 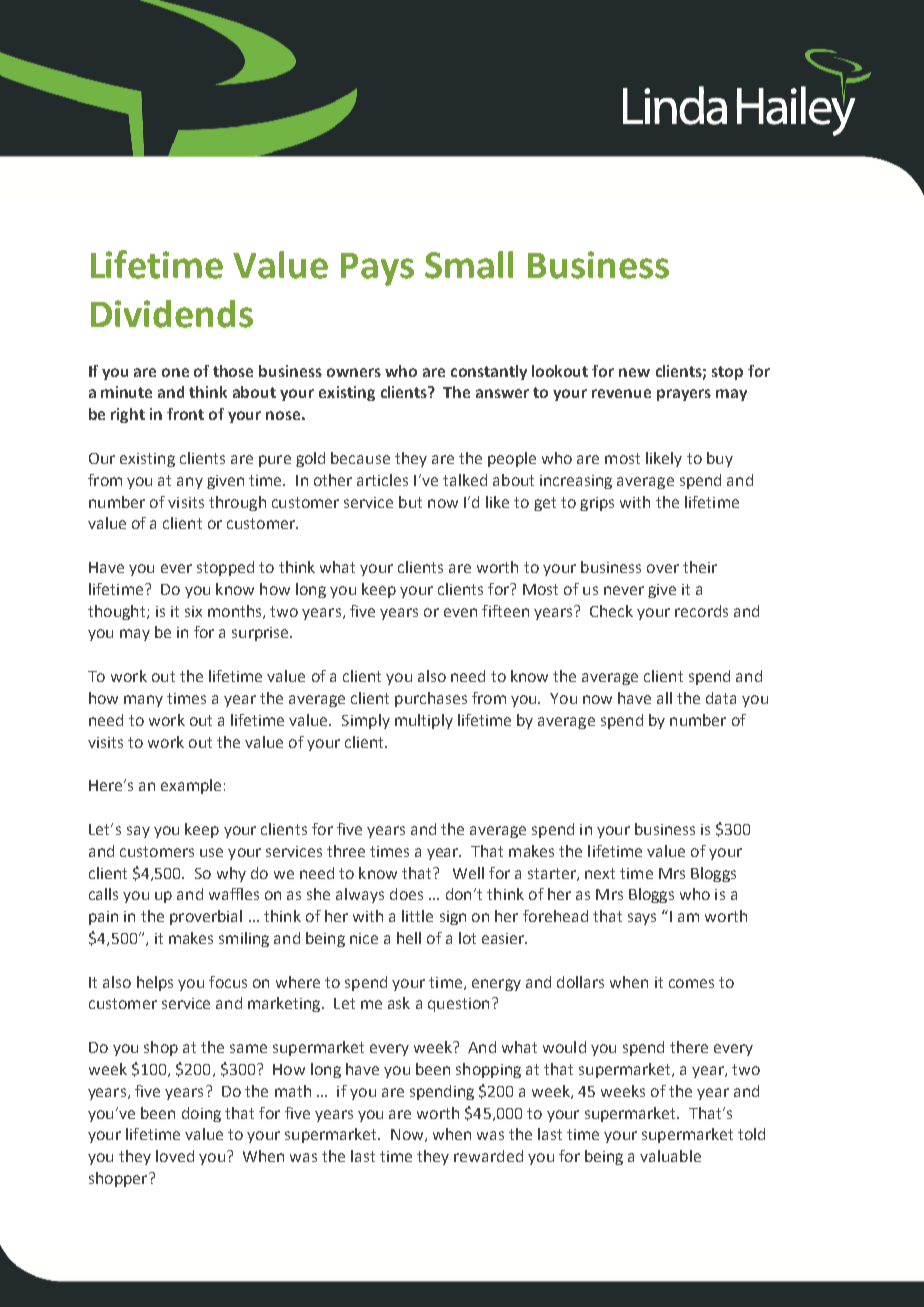 What do you see at coordinates (155, 983) in the document?
I see `helps` at bounding box center [155, 983].
